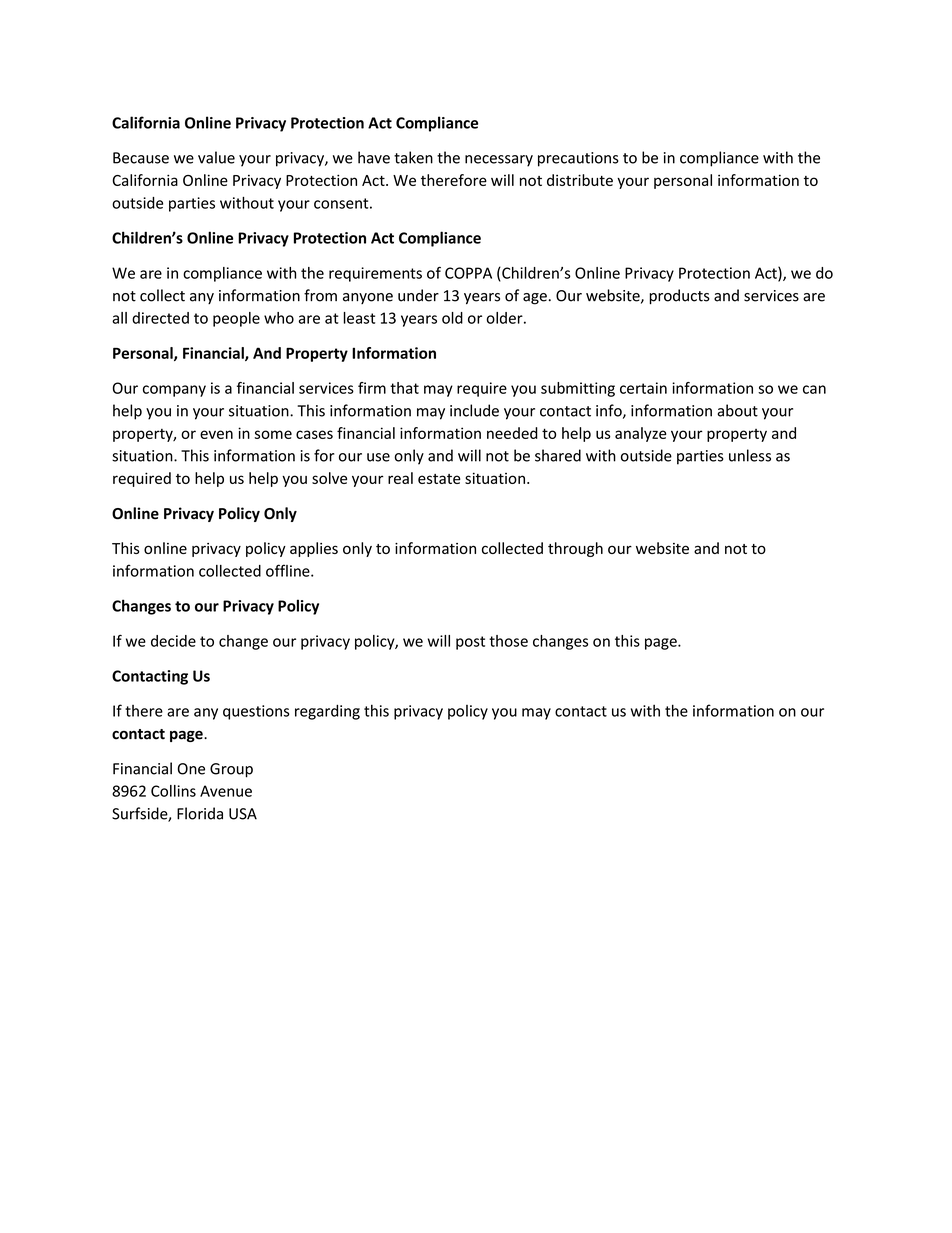 This document has width=952, height=1233. Describe the element at coordinates (508, 641) in the document. I see `those` at that location.
